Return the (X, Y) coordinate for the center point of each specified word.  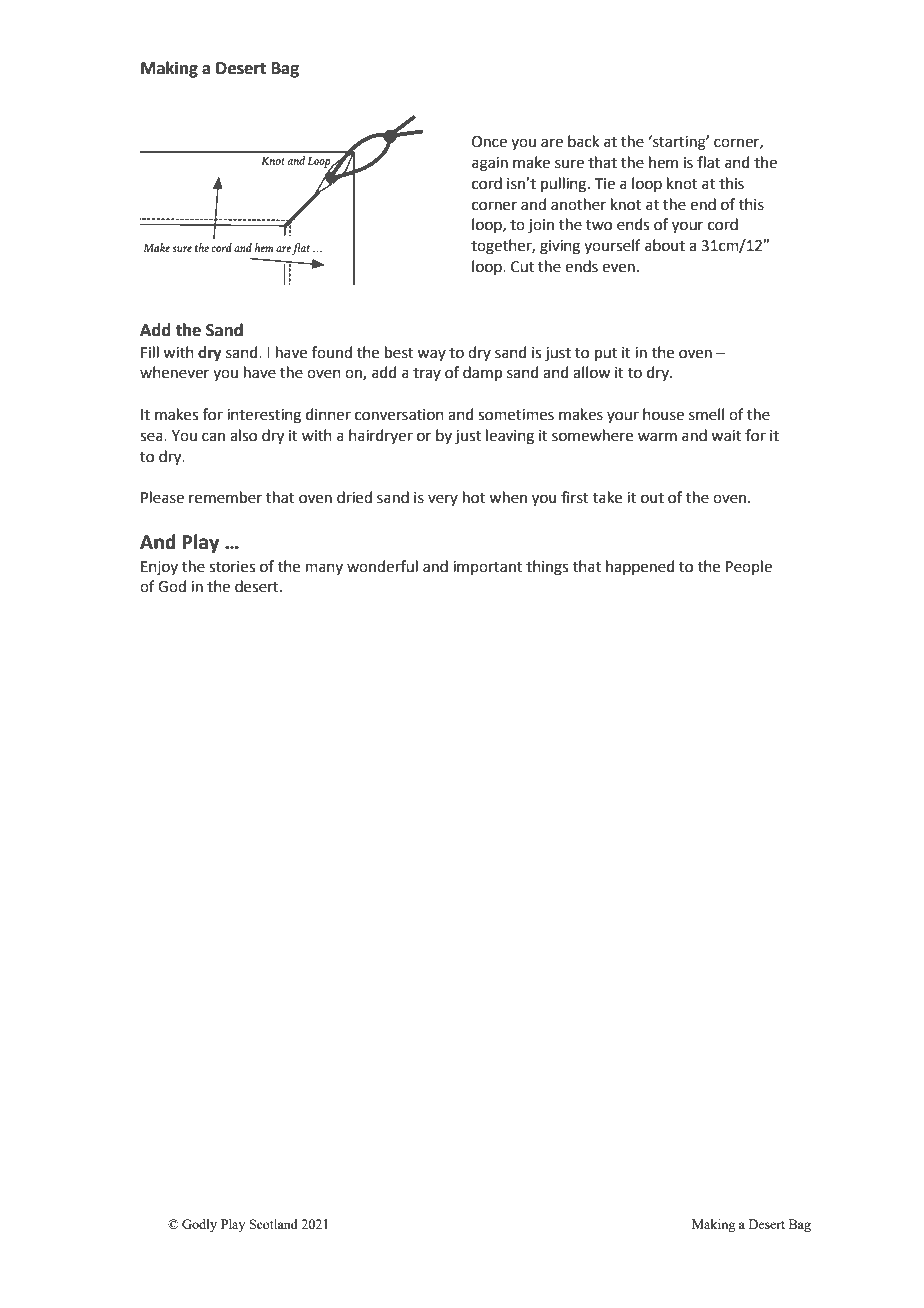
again (490, 164)
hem (663, 162)
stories (232, 567)
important (488, 568)
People (749, 567)
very (443, 500)
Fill (150, 352)
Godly (199, 1225)
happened (640, 567)
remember (225, 497)
